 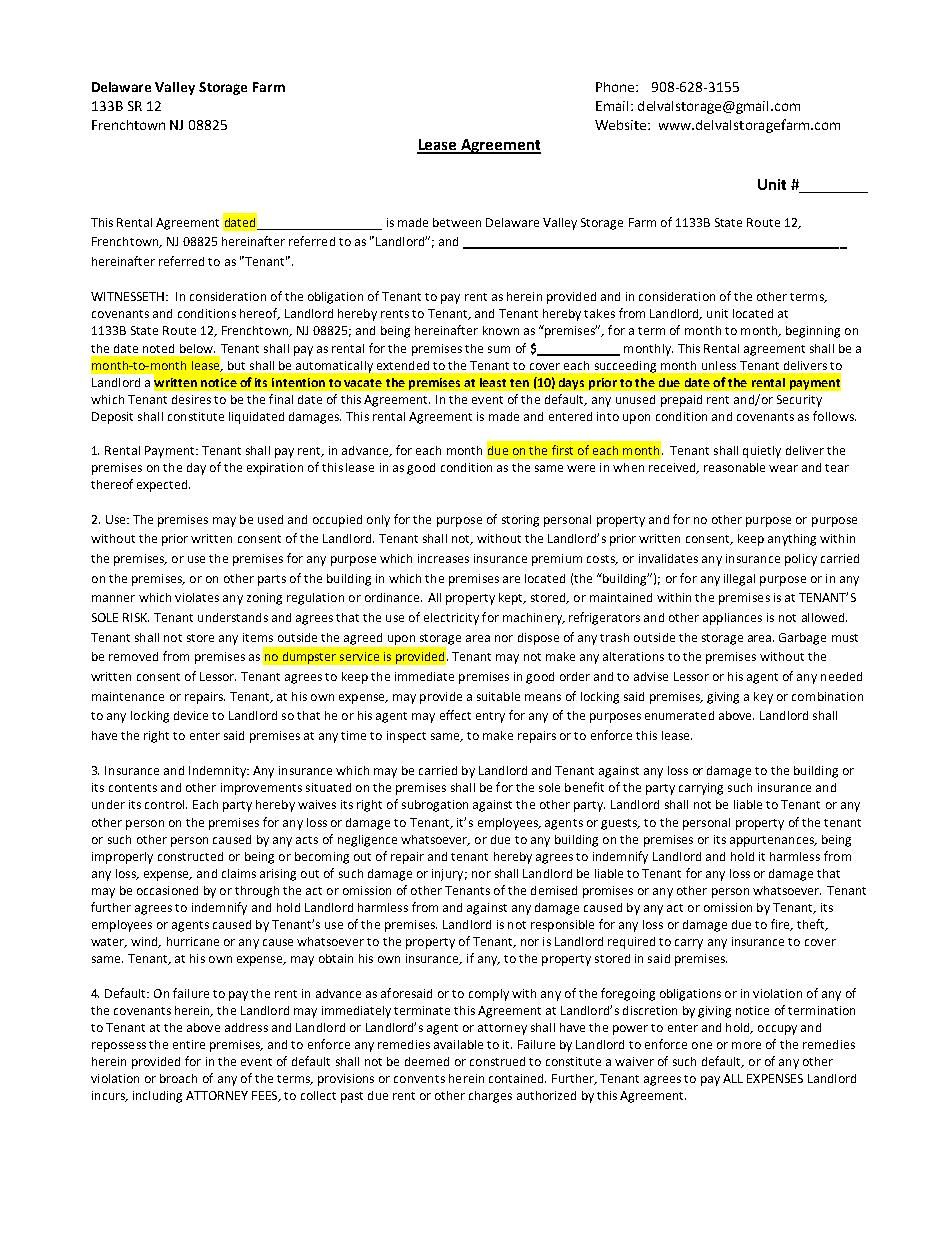 What do you see at coordinates (197, 597) in the image?
I see `violates` at bounding box center [197, 597].
